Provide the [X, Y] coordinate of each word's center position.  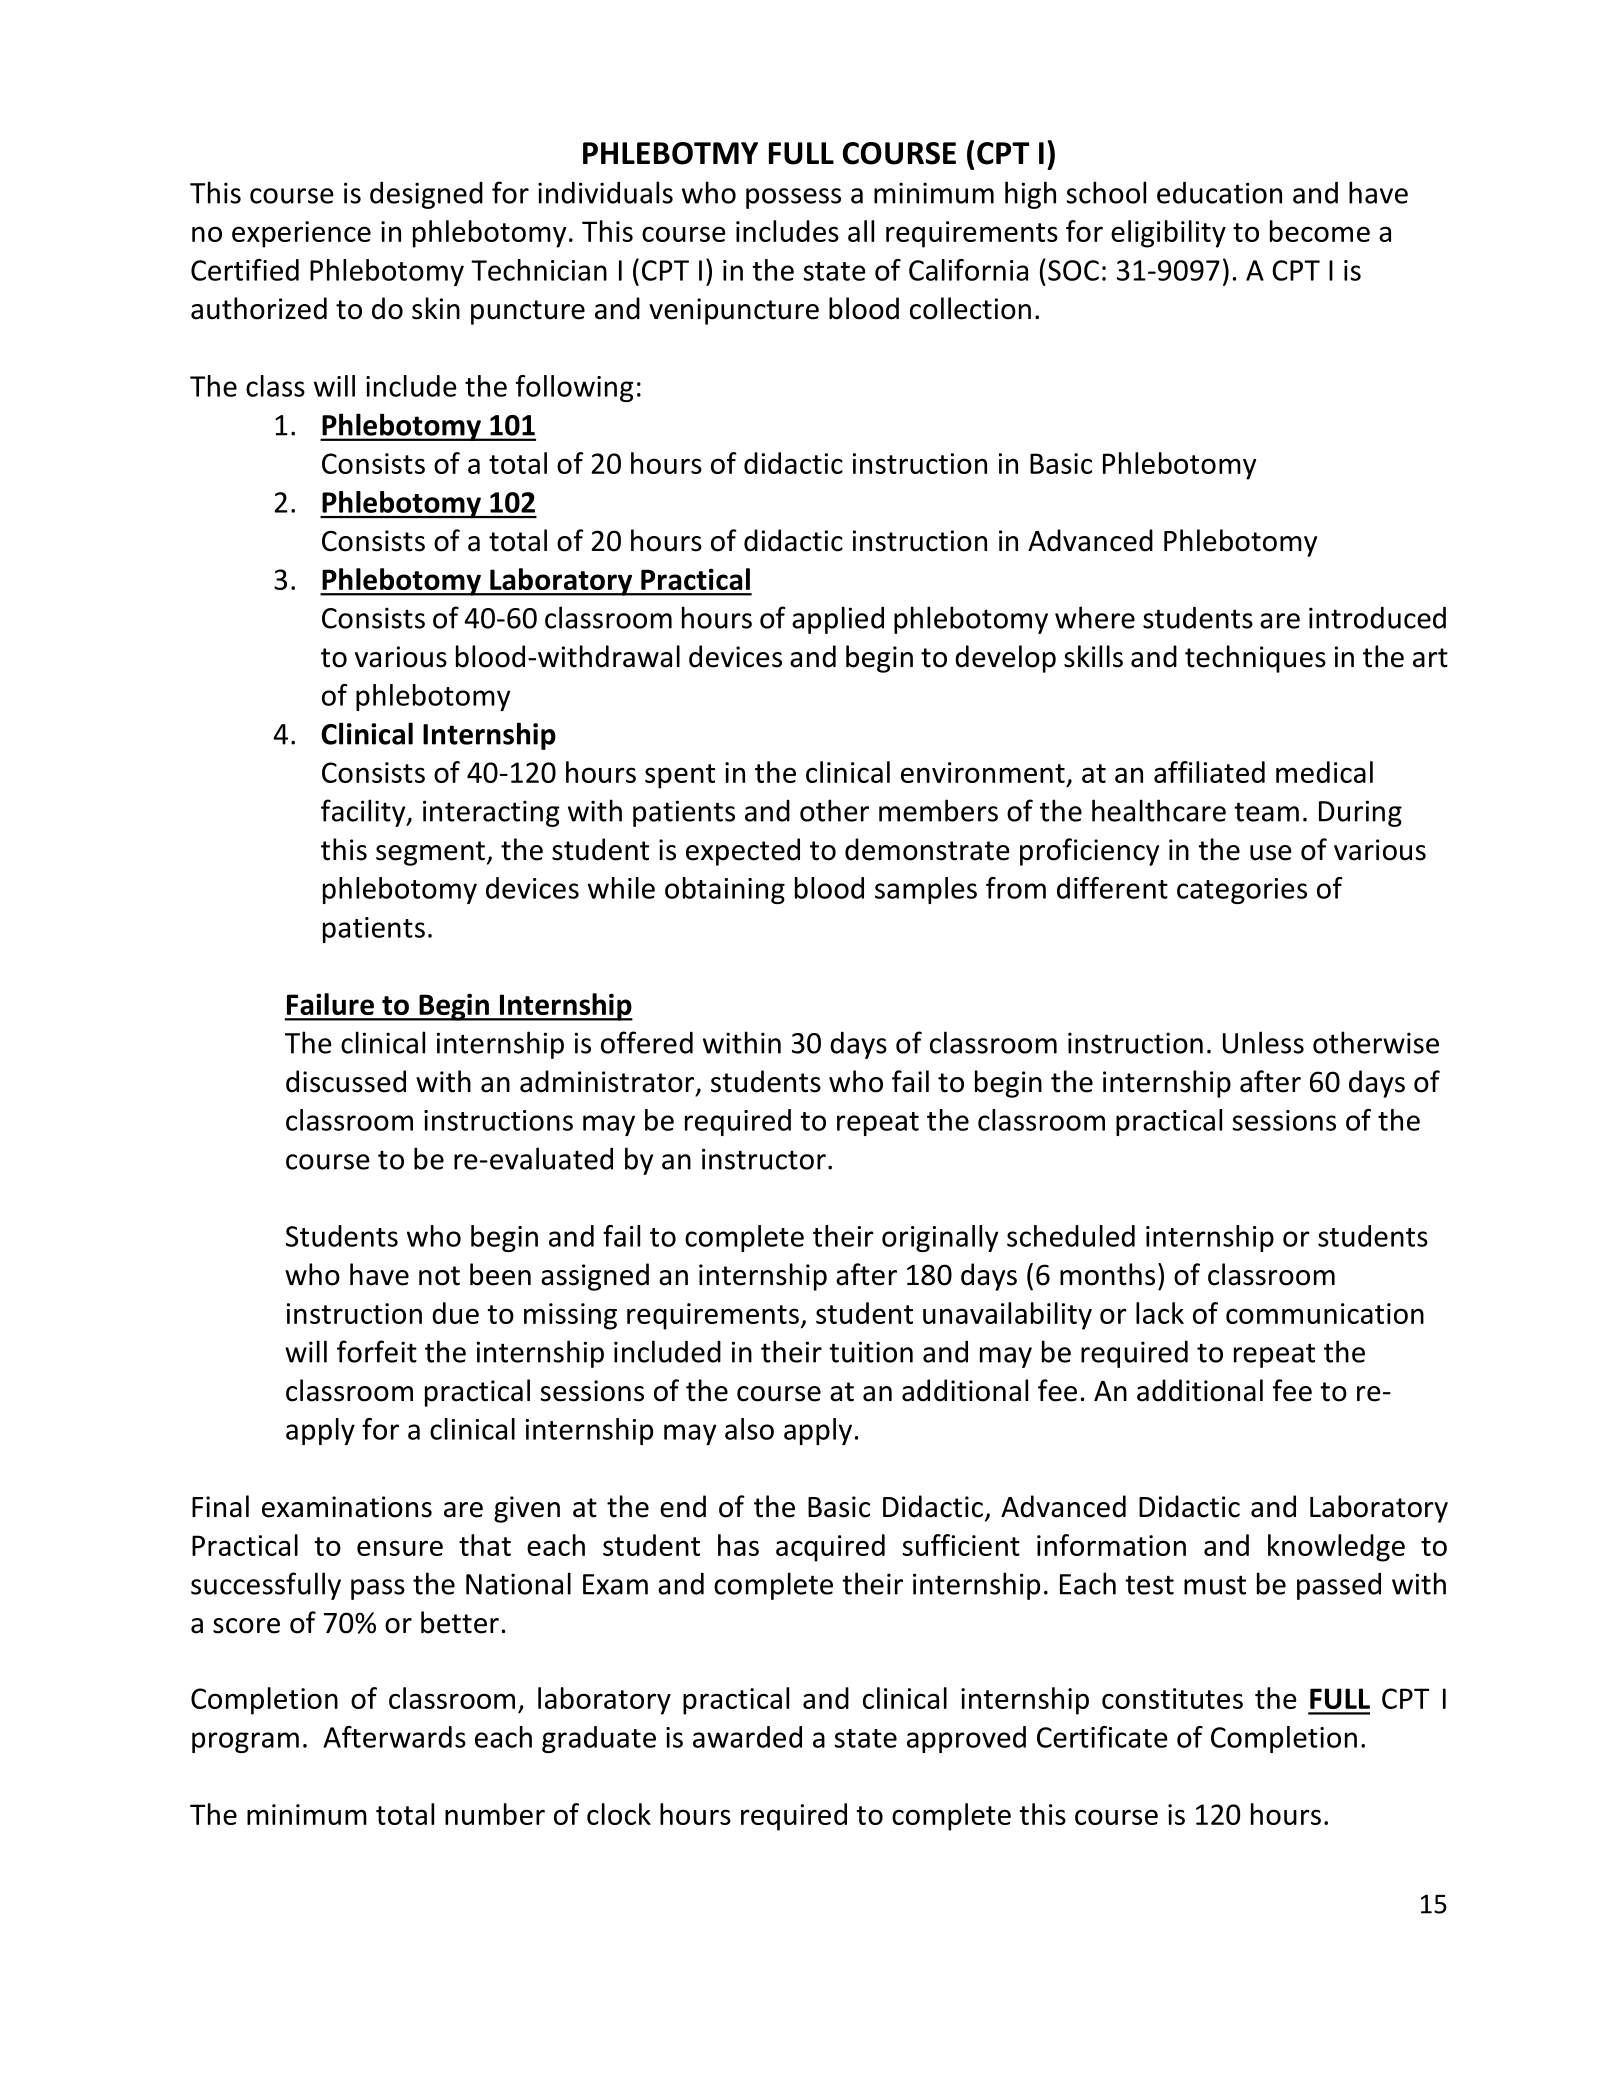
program [245, 1742]
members [938, 810]
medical [1324, 772]
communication [1325, 1313]
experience [301, 234]
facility [364, 813]
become [1320, 231]
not [439, 1276]
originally [940, 1238]
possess [793, 198]
